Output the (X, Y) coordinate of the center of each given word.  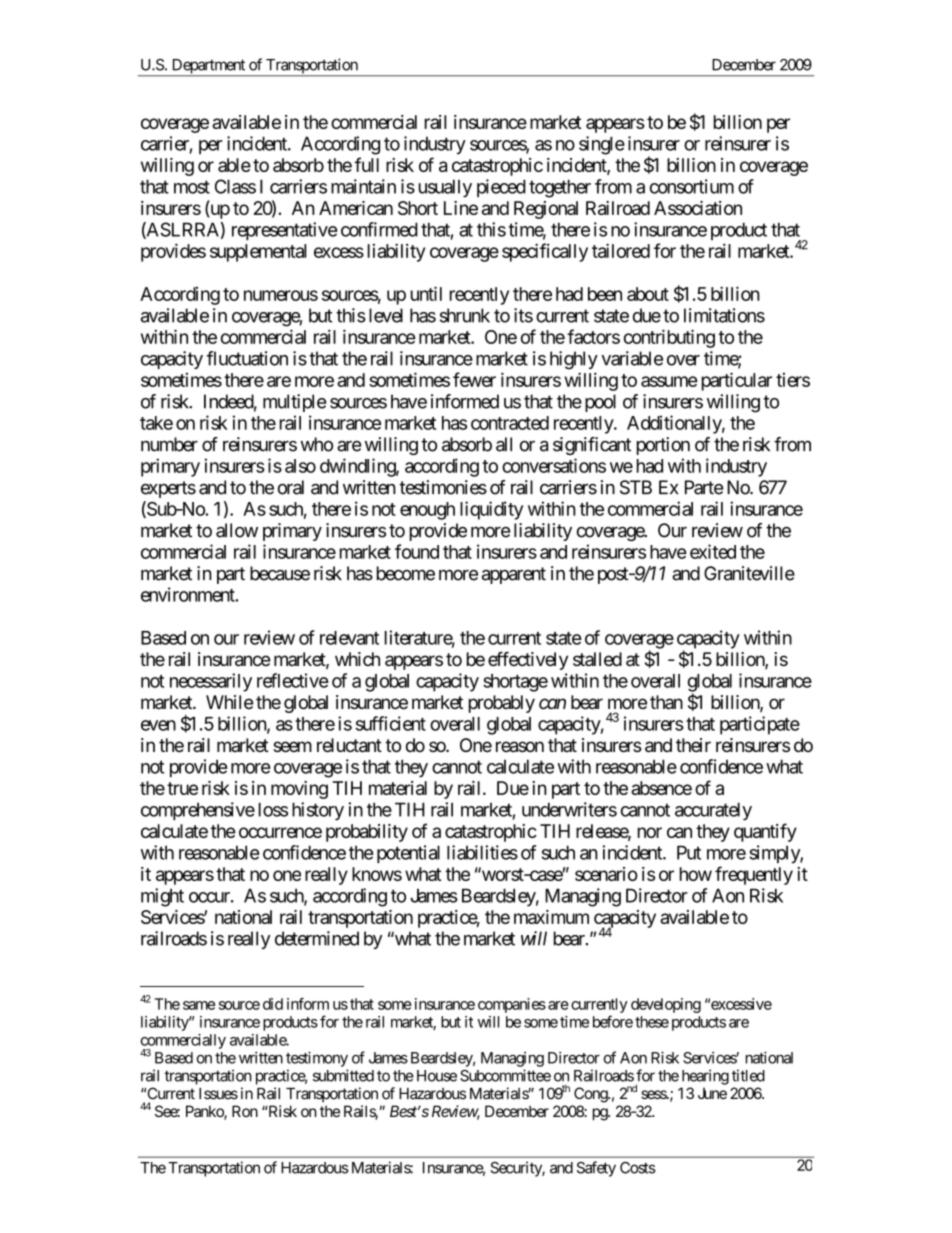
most (192, 187)
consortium (692, 186)
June (712, 1093)
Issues (218, 1094)
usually (445, 188)
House (437, 1076)
